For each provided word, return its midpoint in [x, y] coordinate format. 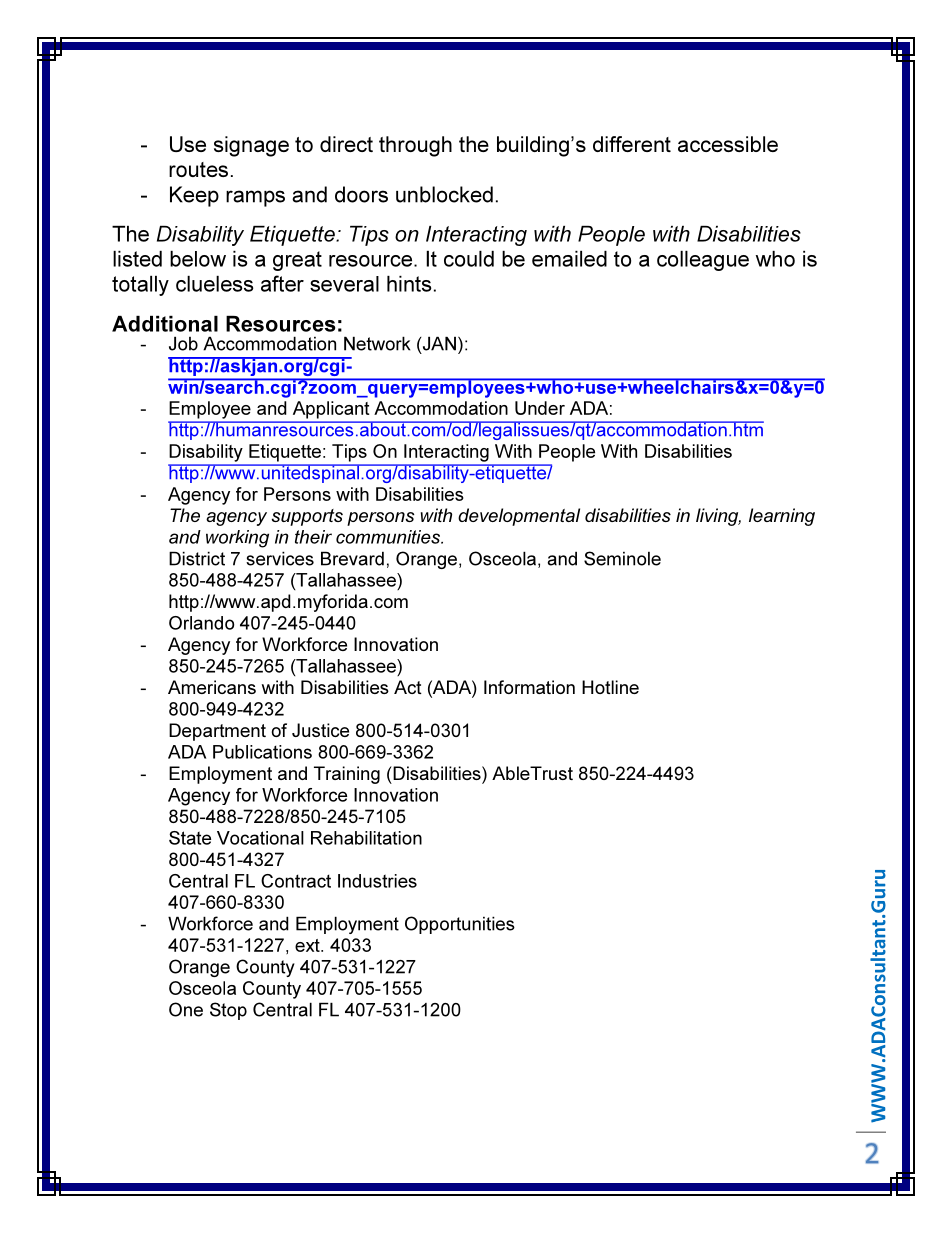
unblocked [444, 194]
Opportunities [460, 925]
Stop [228, 1011]
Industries [377, 881]
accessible [728, 144]
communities [389, 537]
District [197, 558]
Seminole [622, 558]
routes [198, 169]
